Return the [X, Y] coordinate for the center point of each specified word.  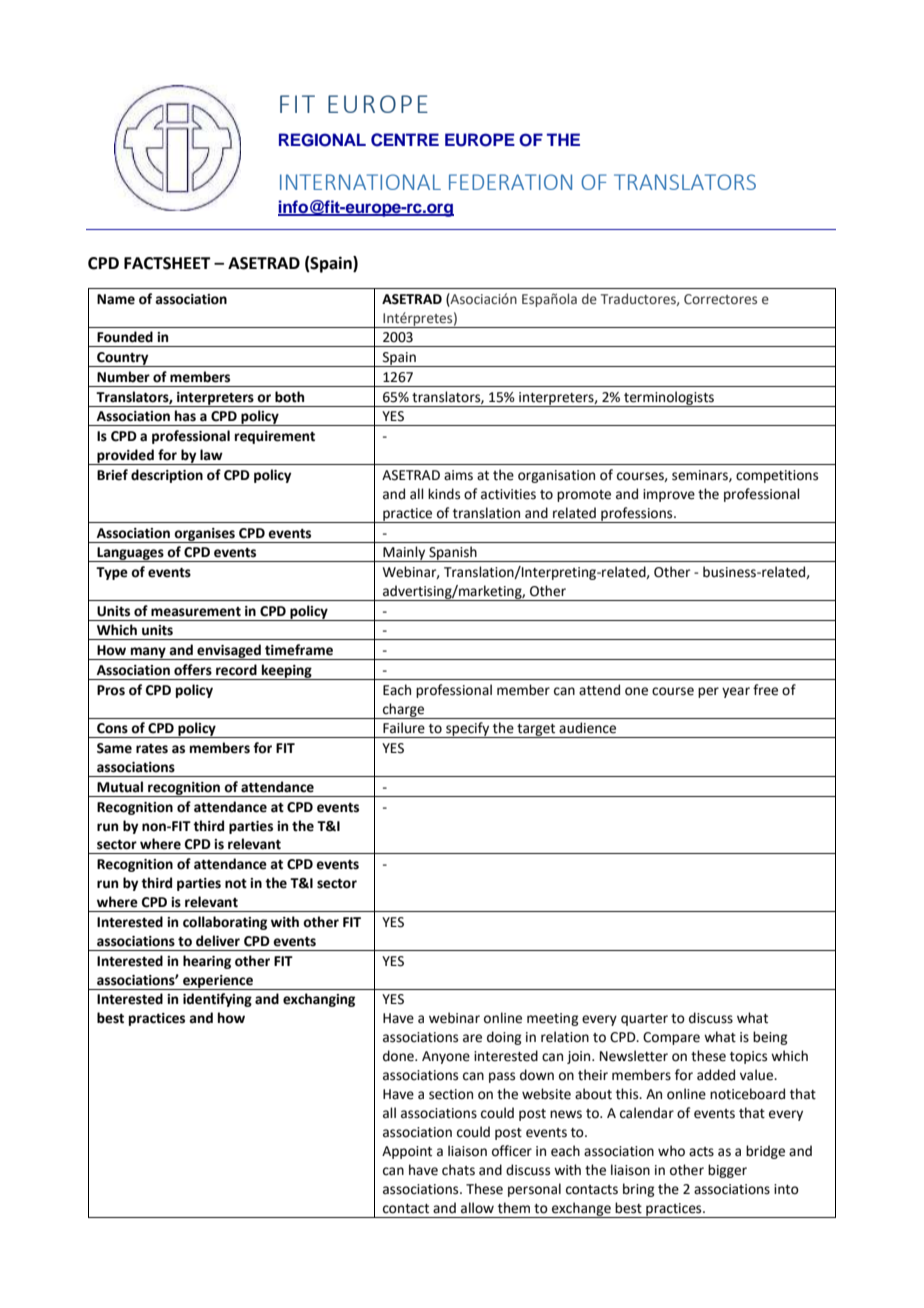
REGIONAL [322, 140]
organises [204, 535]
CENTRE [405, 140]
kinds [444, 494]
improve [669, 495]
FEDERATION [510, 182]
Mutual [120, 787]
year [736, 692]
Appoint [407, 1152]
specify [468, 730]
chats [458, 1170]
